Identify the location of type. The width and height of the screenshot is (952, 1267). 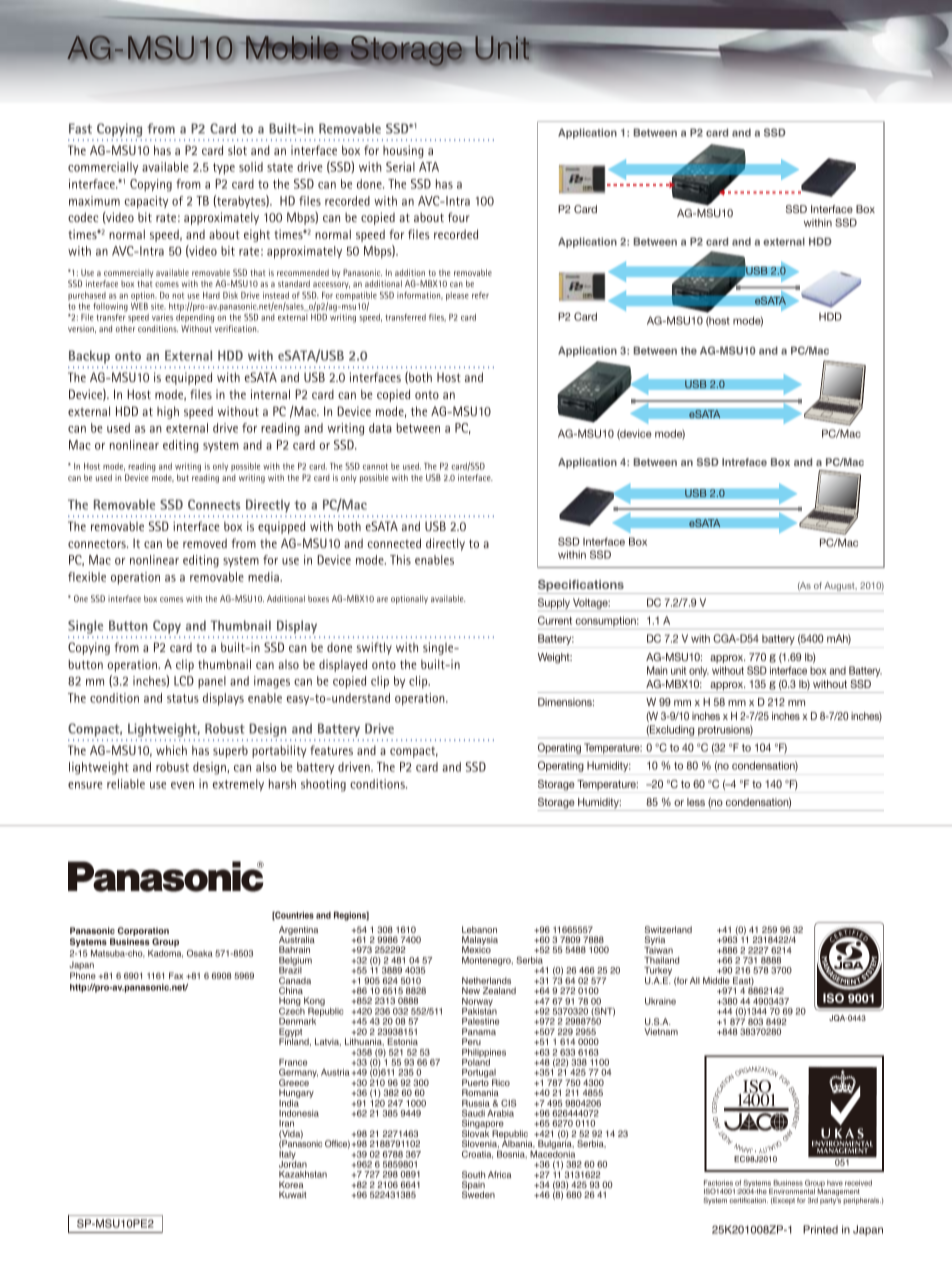
(224, 169).
